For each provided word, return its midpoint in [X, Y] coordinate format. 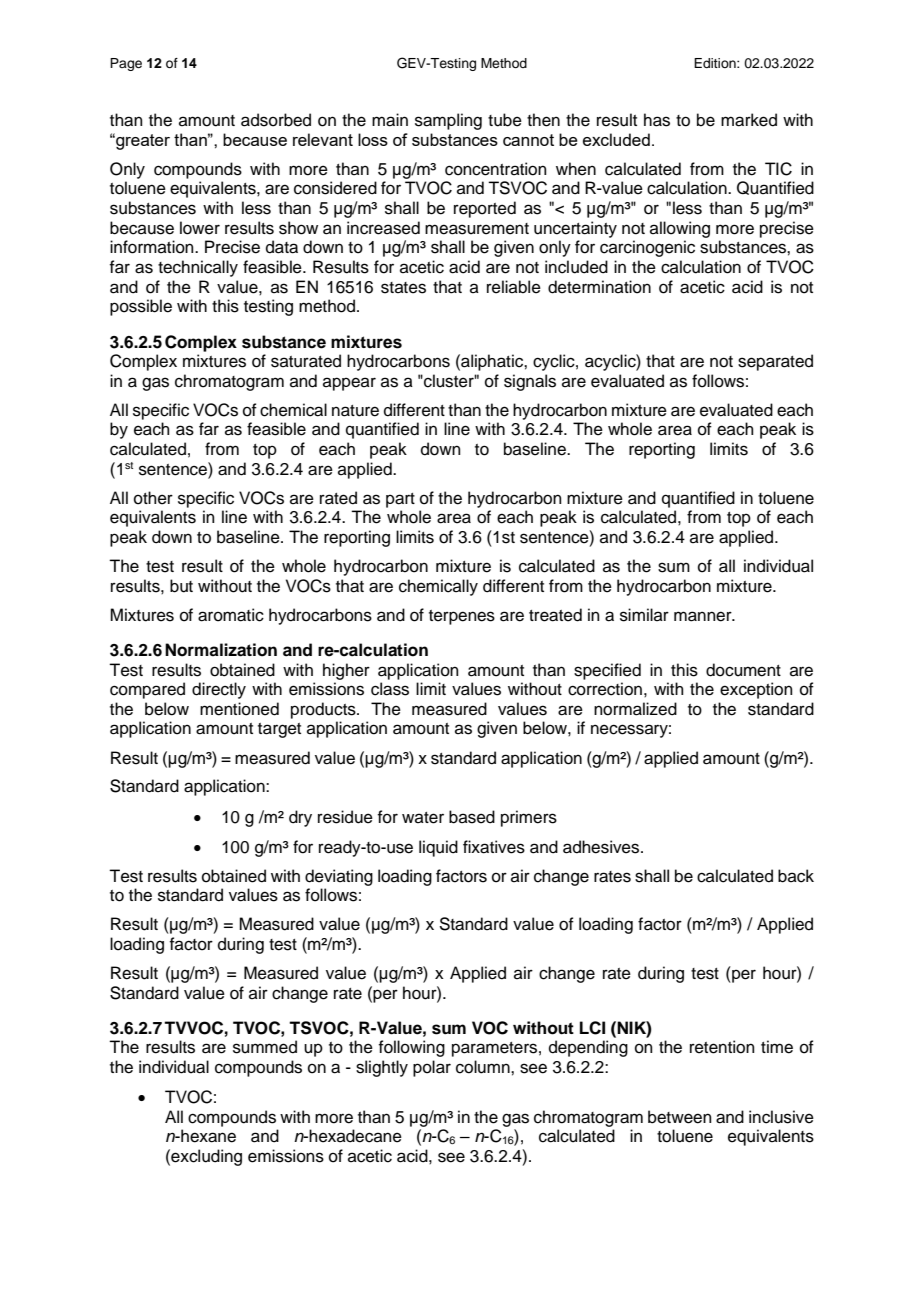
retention [722, 1047]
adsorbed [276, 120]
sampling [448, 121]
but [181, 586]
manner [704, 616]
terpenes [462, 617]
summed [265, 1047]
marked [749, 120]
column [484, 1067]
